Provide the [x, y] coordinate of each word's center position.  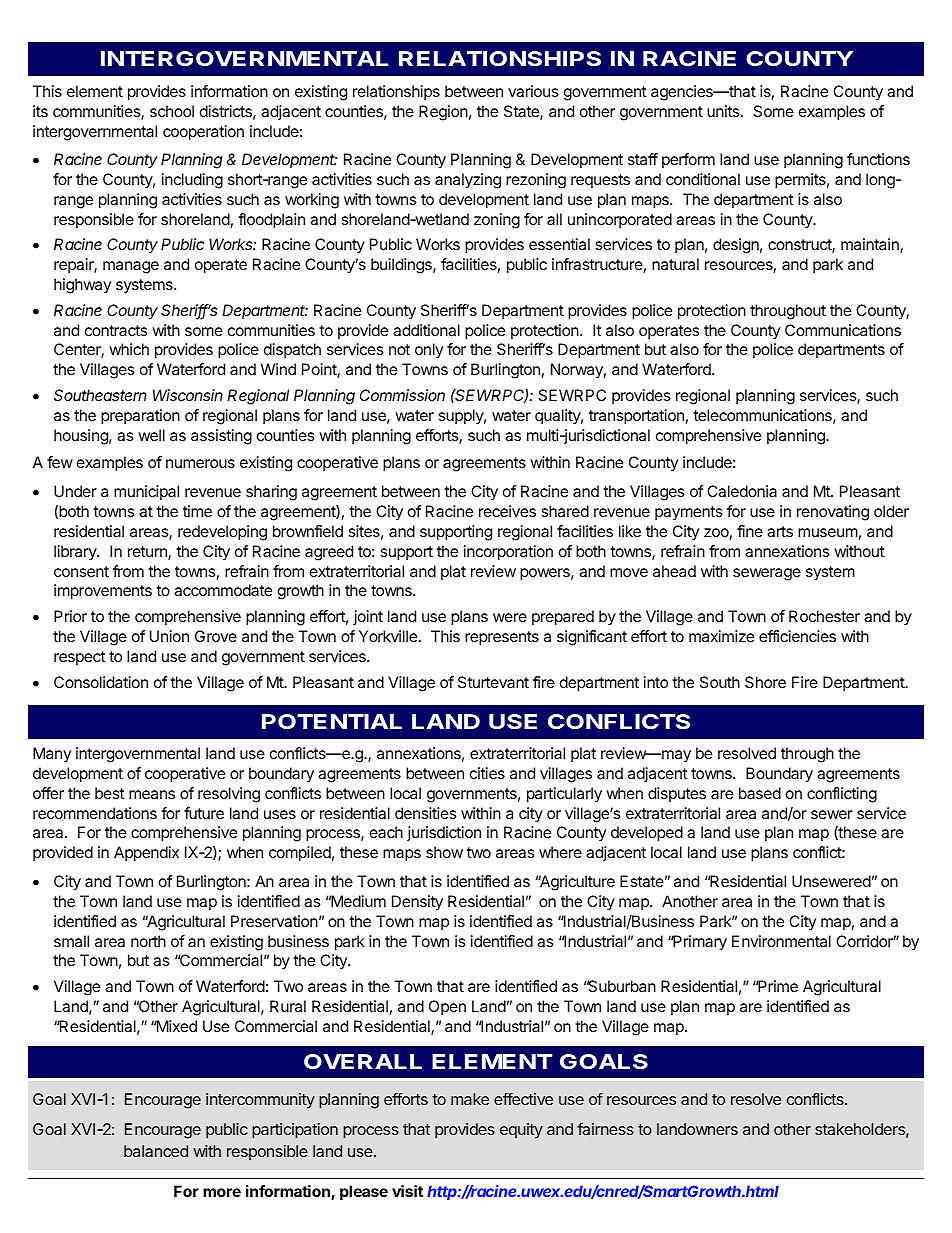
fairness [605, 1129]
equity [521, 1131]
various [533, 91]
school [172, 111]
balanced [156, 1151]
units [724, 111]
